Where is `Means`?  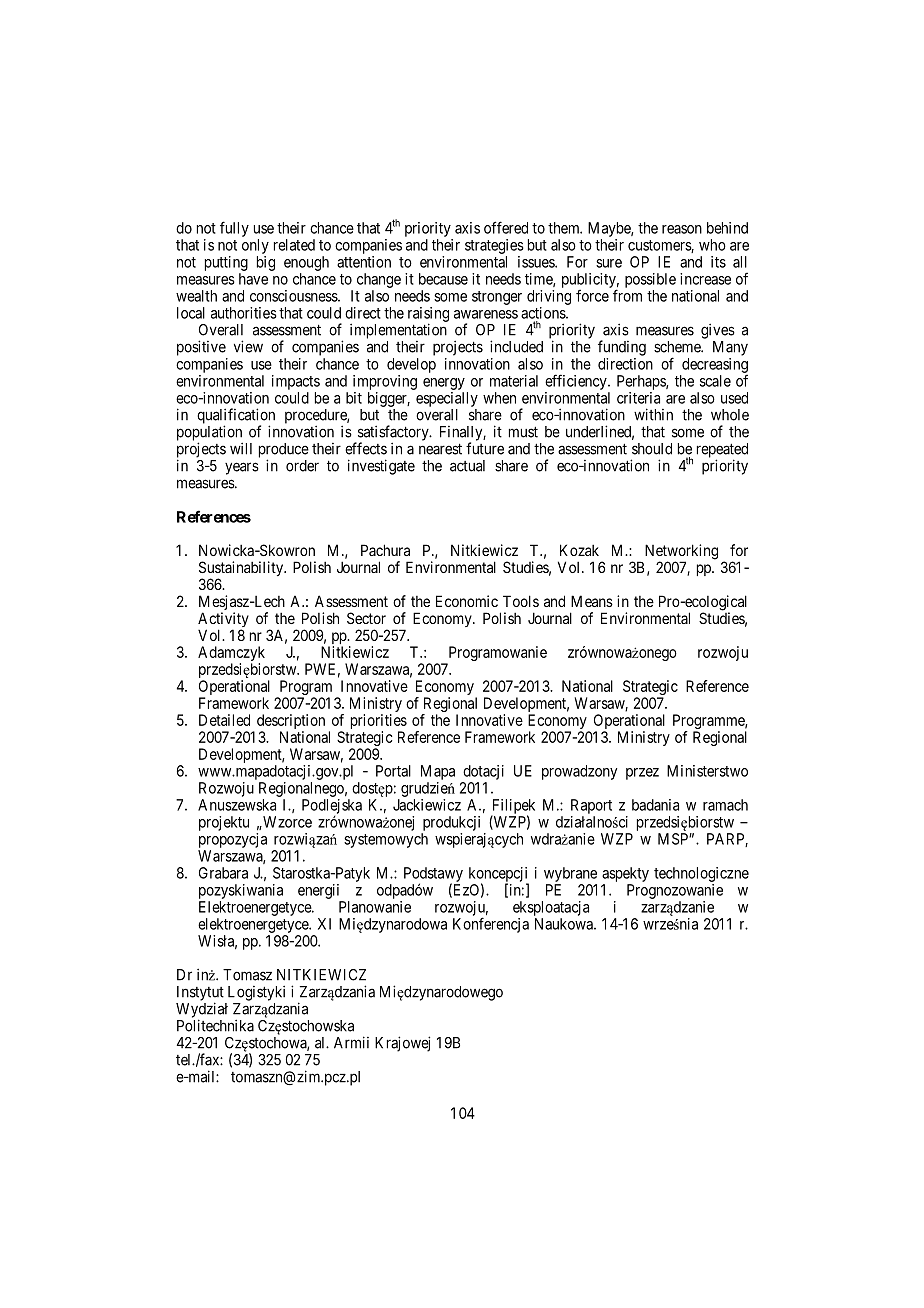 Means is located at coordinates (592, 601).
